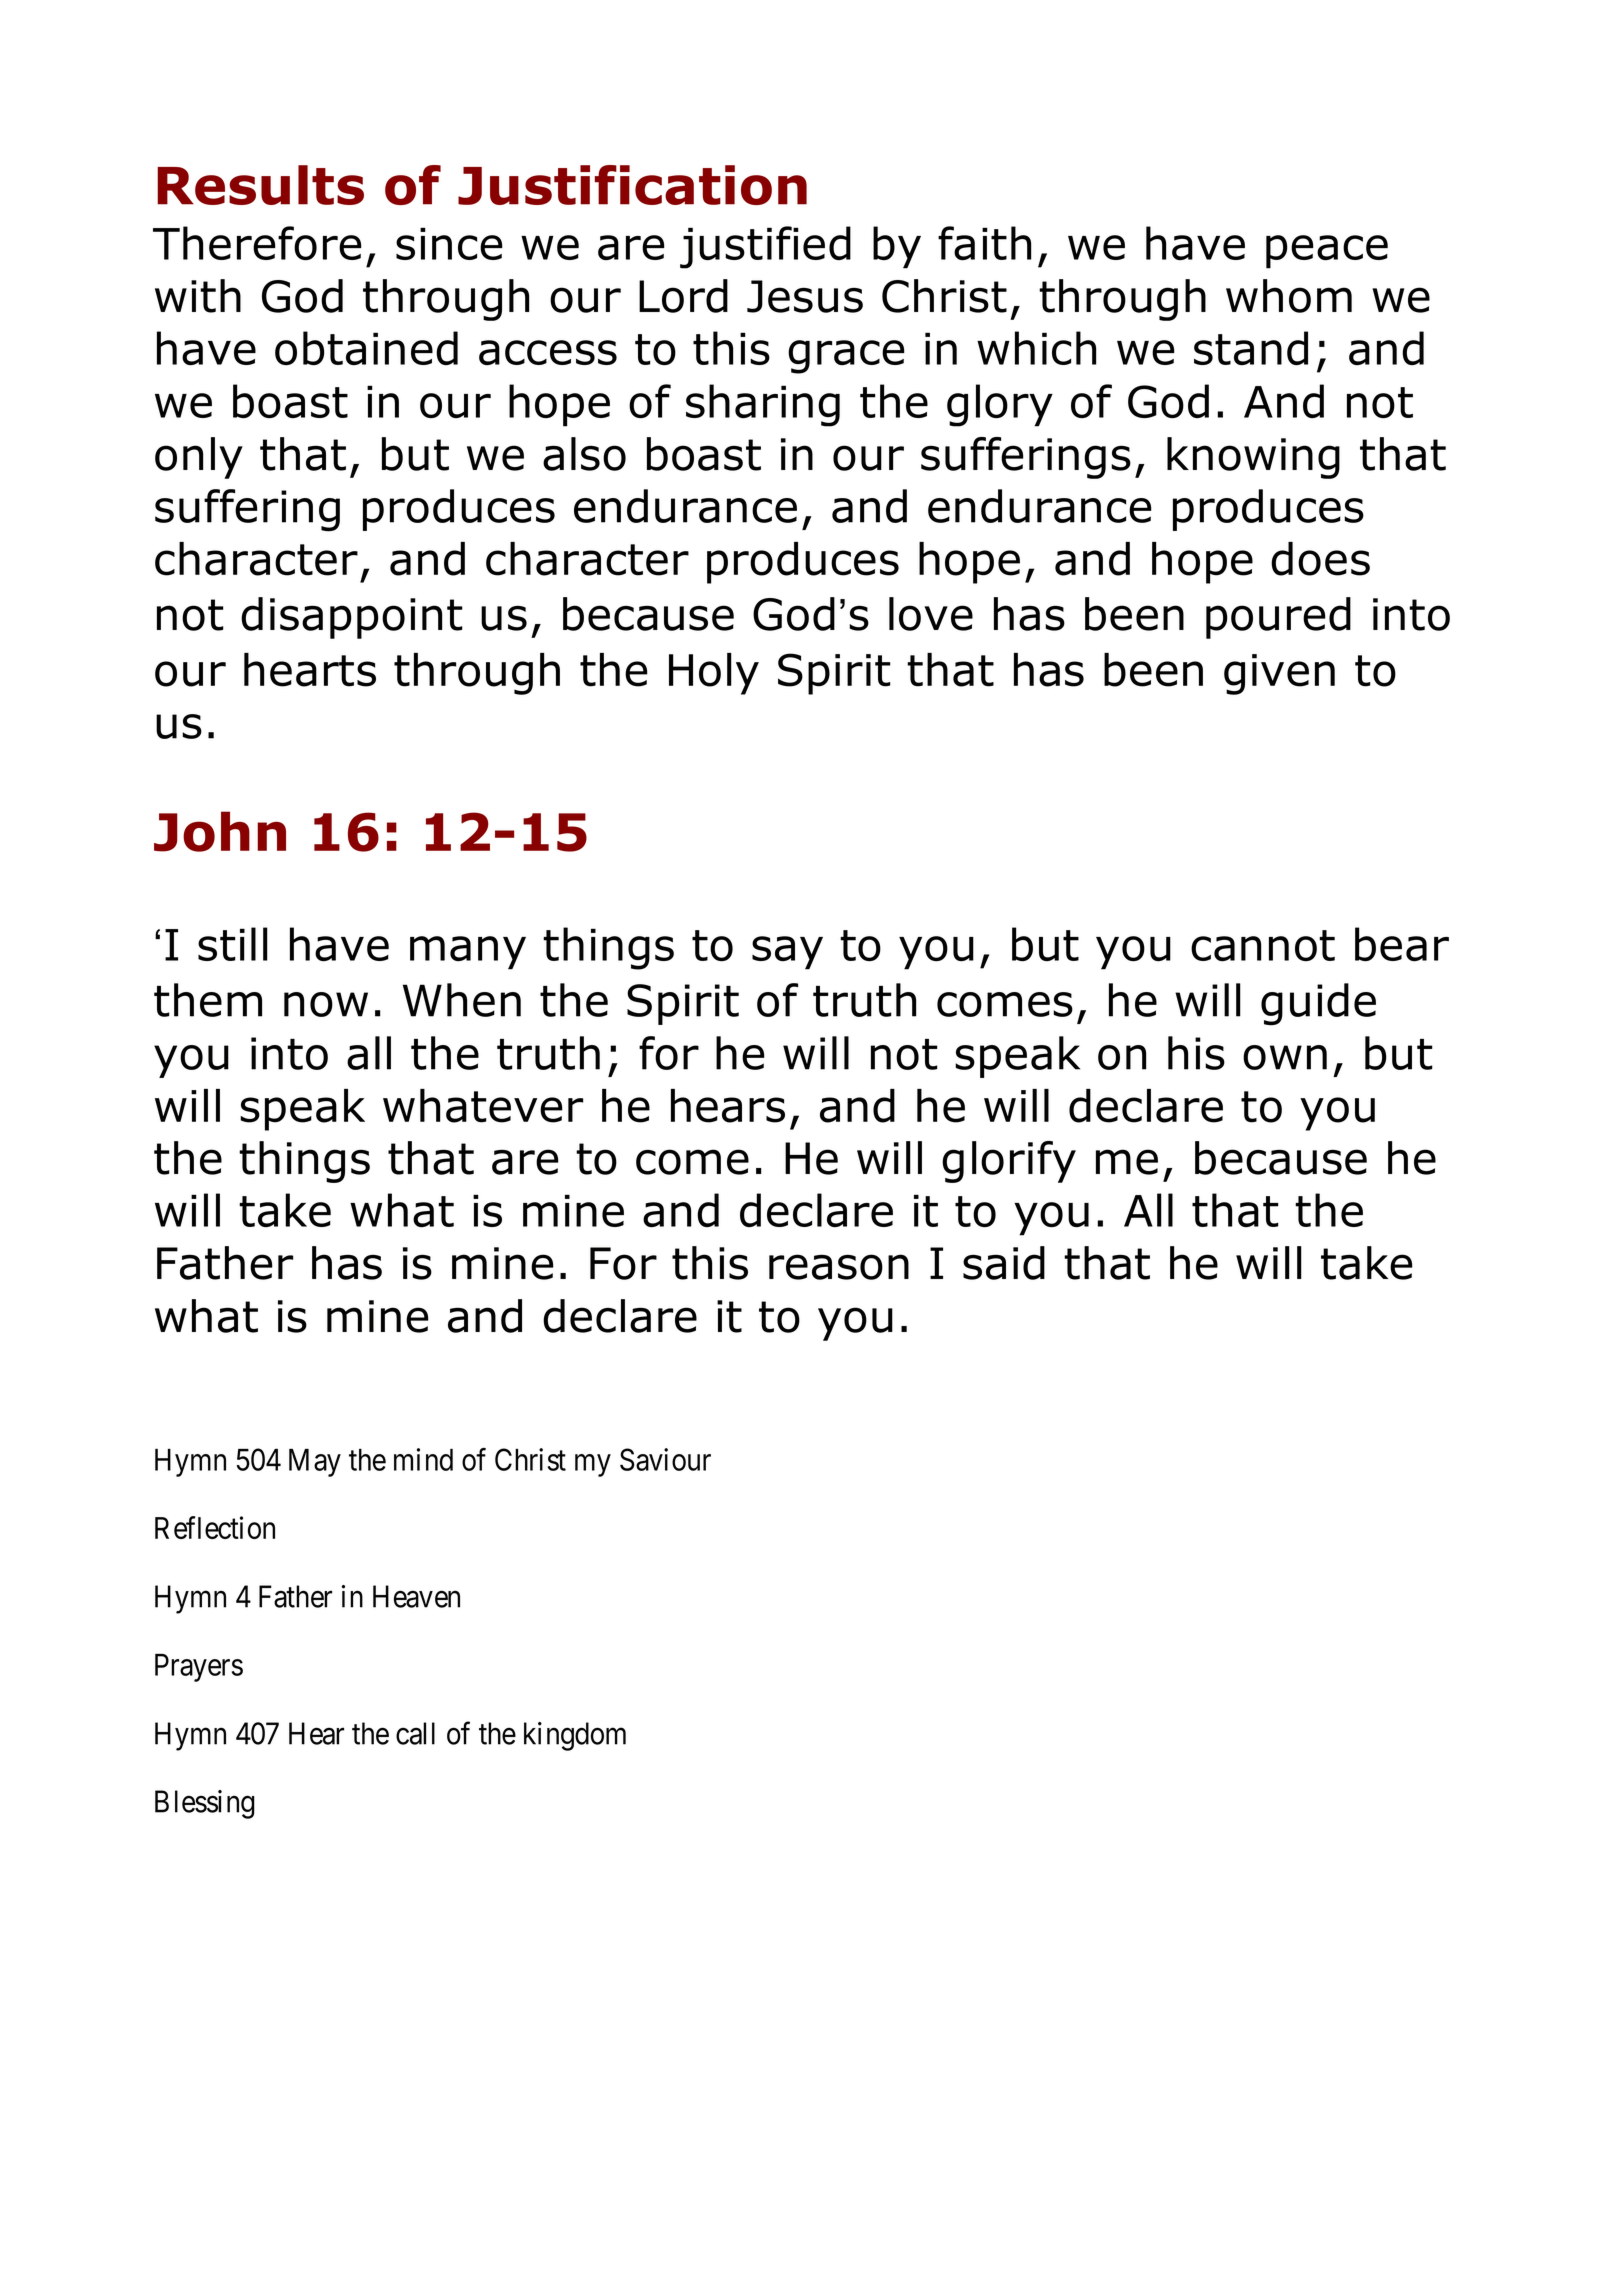 This page has height=2276, width=1610. What do you see at coordinates (839, 1267) in the page?
I see `reason` at bounding box center [839, 1267].
